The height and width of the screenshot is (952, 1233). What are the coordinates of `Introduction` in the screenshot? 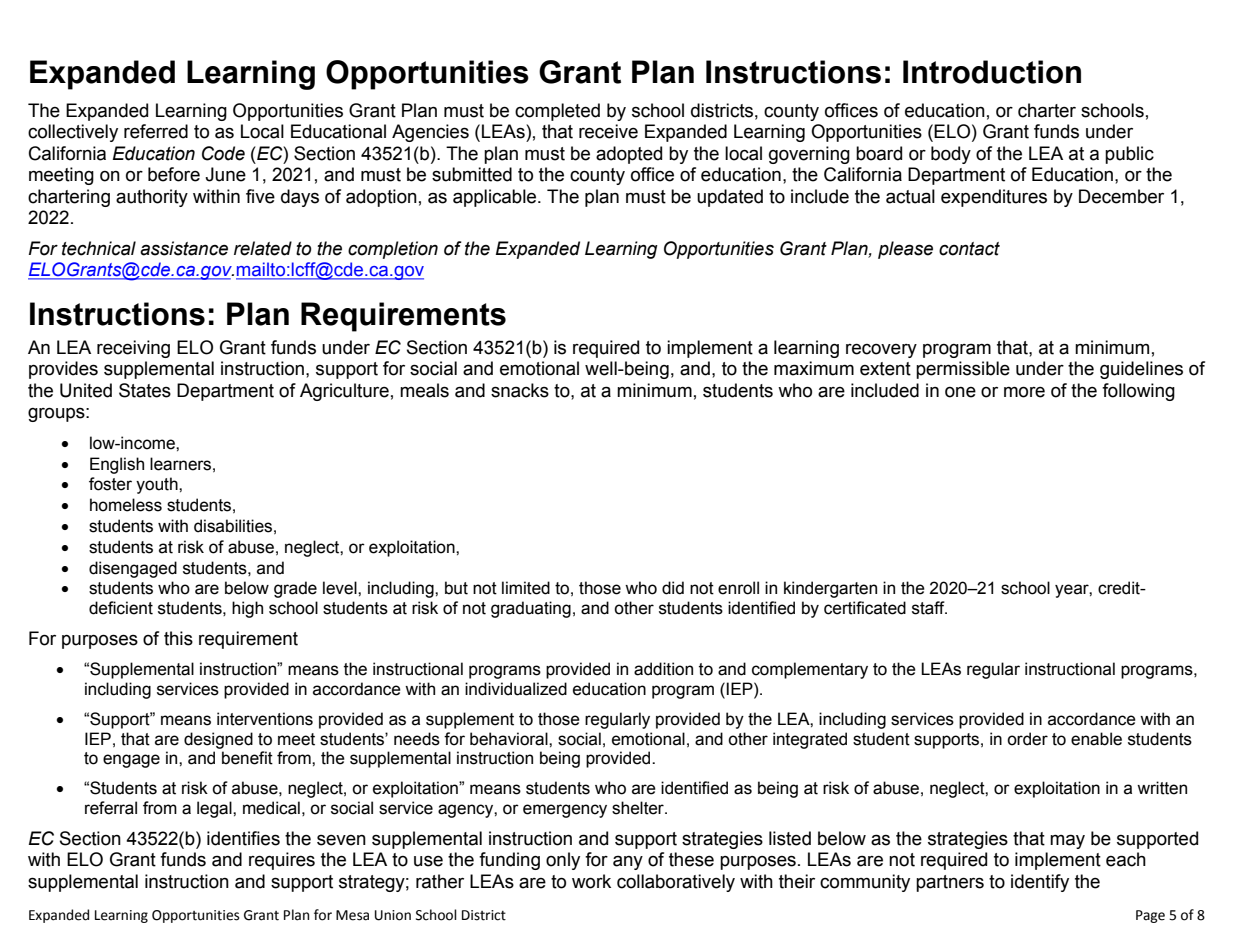 It's located at (992, 72).
